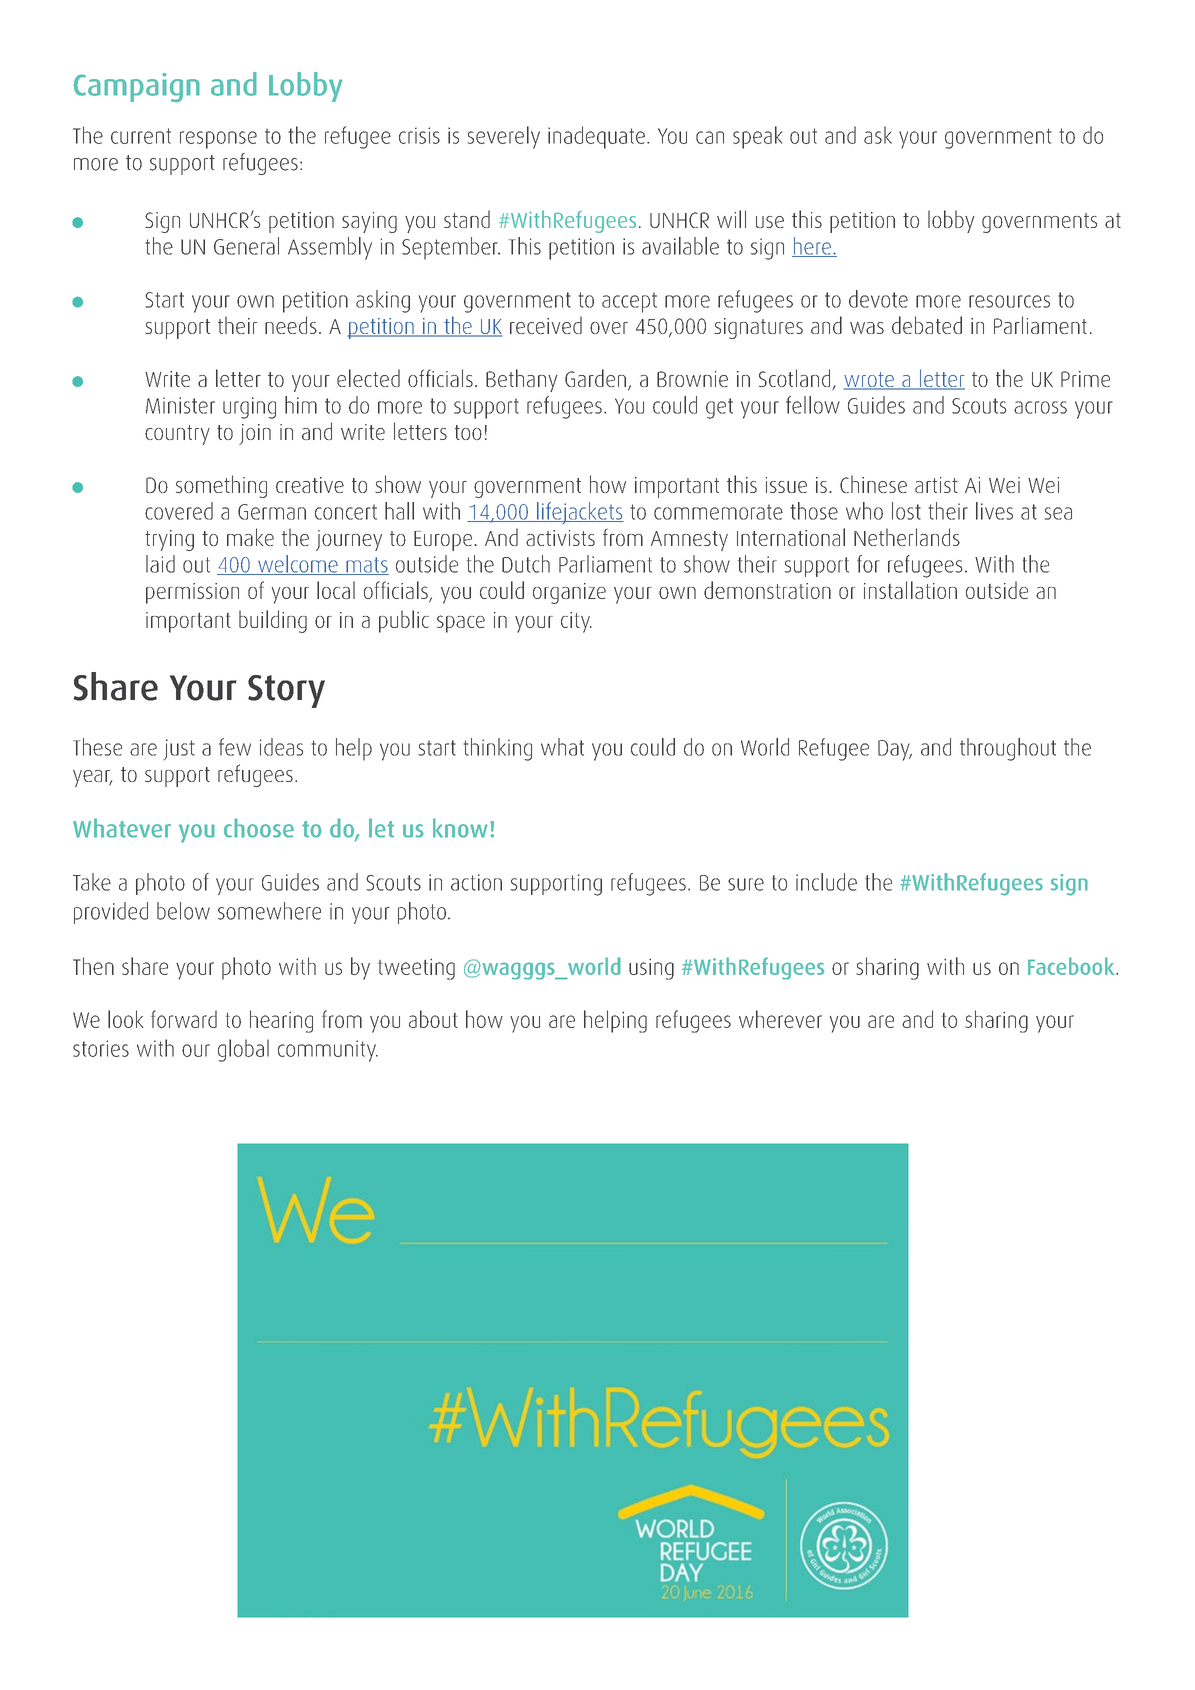 The width and height of the screenshot is (1195, 1690). I want to click on forward, so click(184, 1019).
